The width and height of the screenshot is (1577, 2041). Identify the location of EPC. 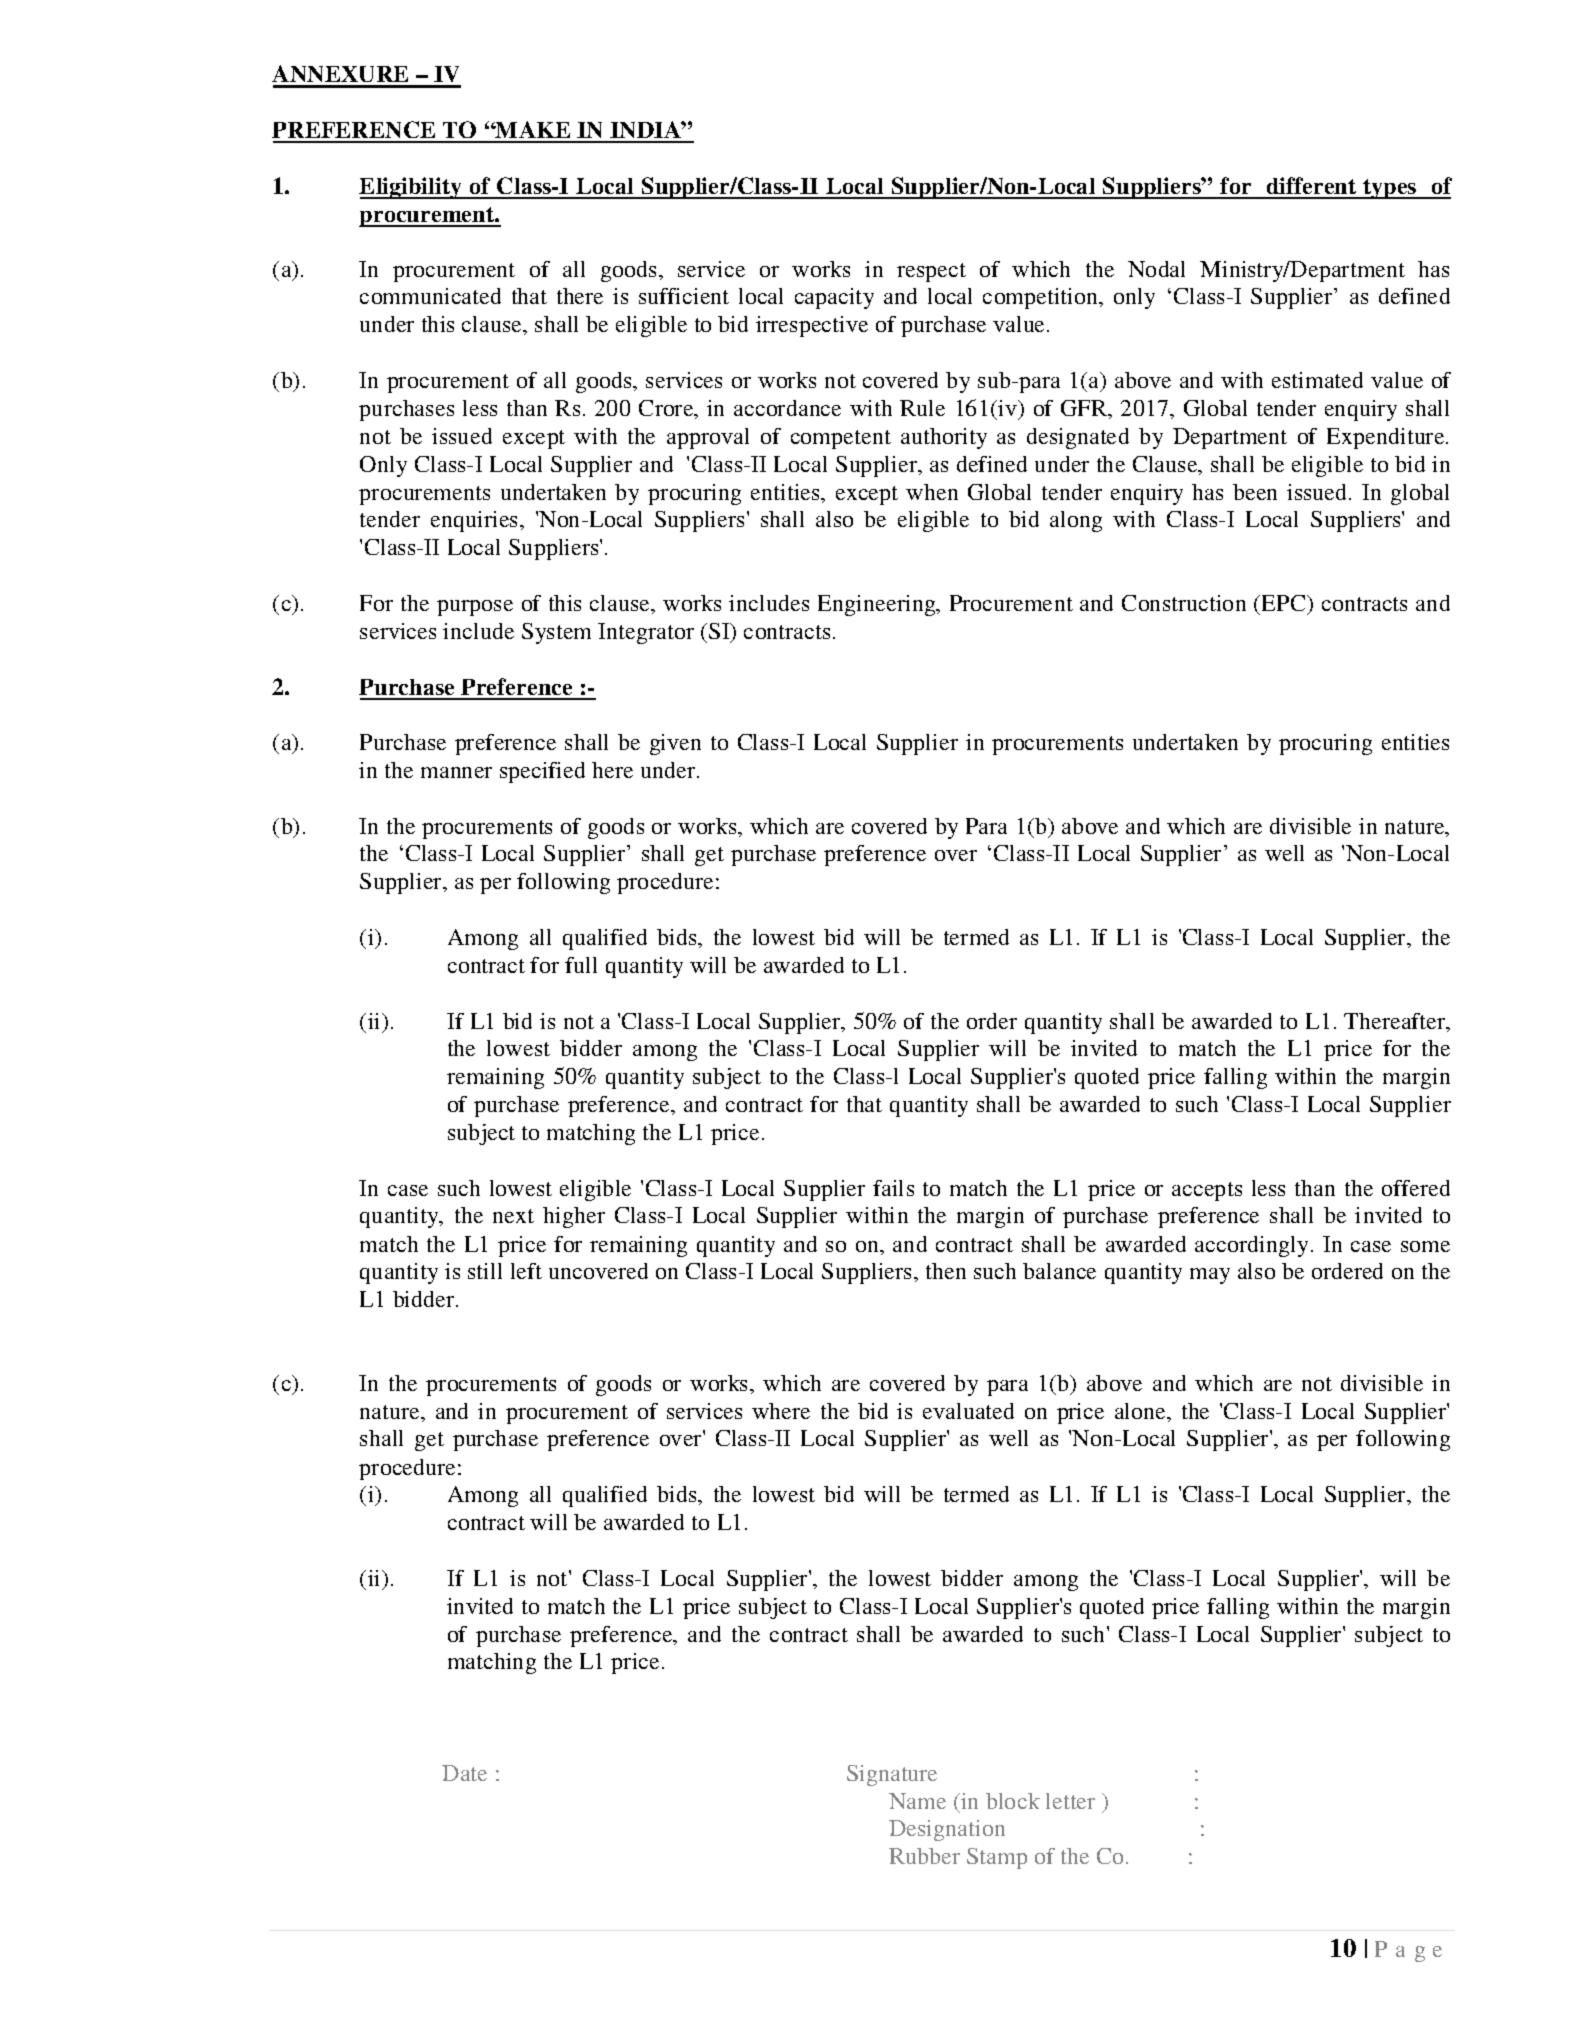
(1285, 603).
